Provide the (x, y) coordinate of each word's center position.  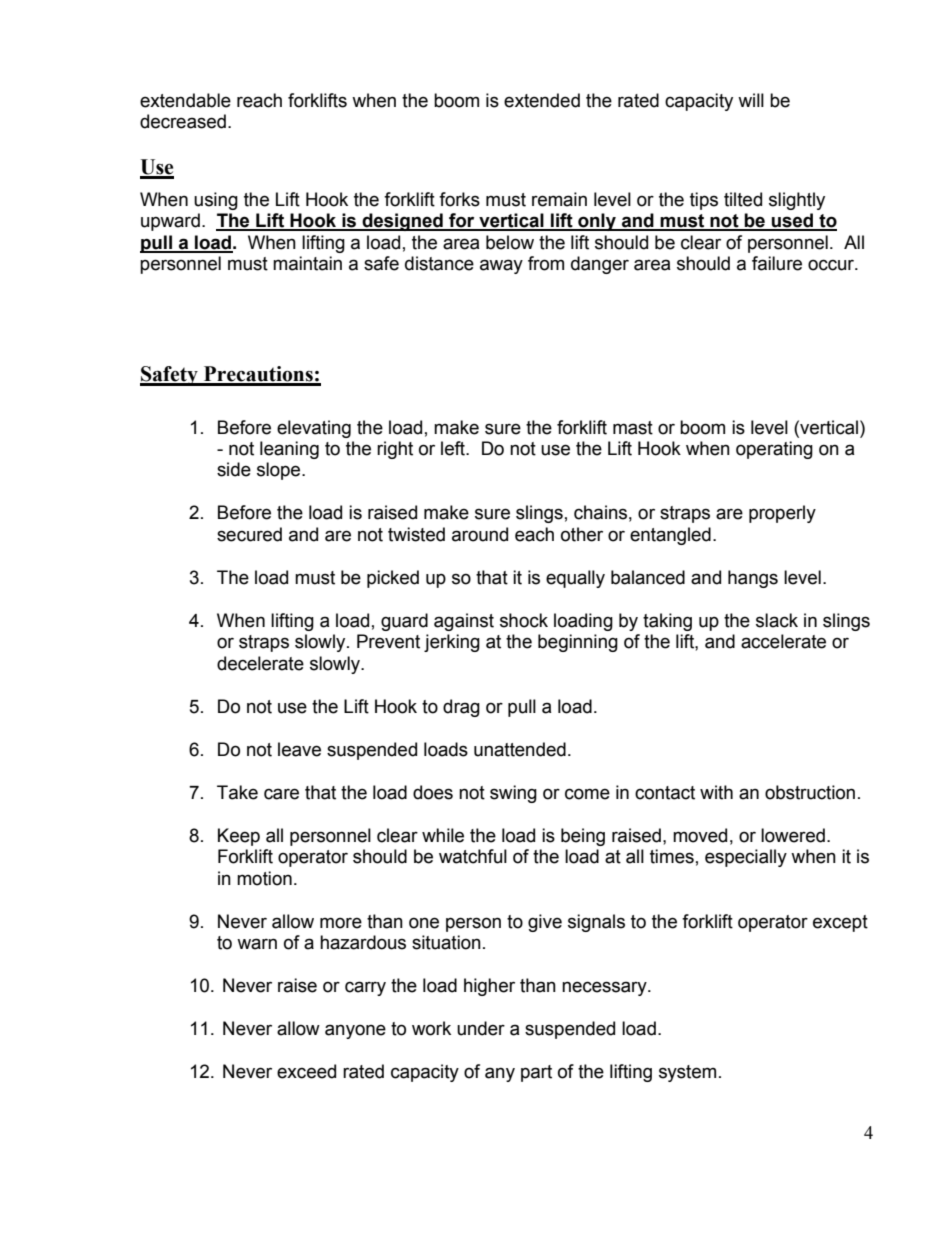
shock (524, 620)
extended (542, 100)
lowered (793, 835)
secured (249, 534)
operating (774, 450)
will (751, 100)
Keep (239, 837)
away (501, 266)
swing (513, 794)
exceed (306, 1071)
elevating (314, 429)
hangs (753, 579)
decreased (183, 121)
